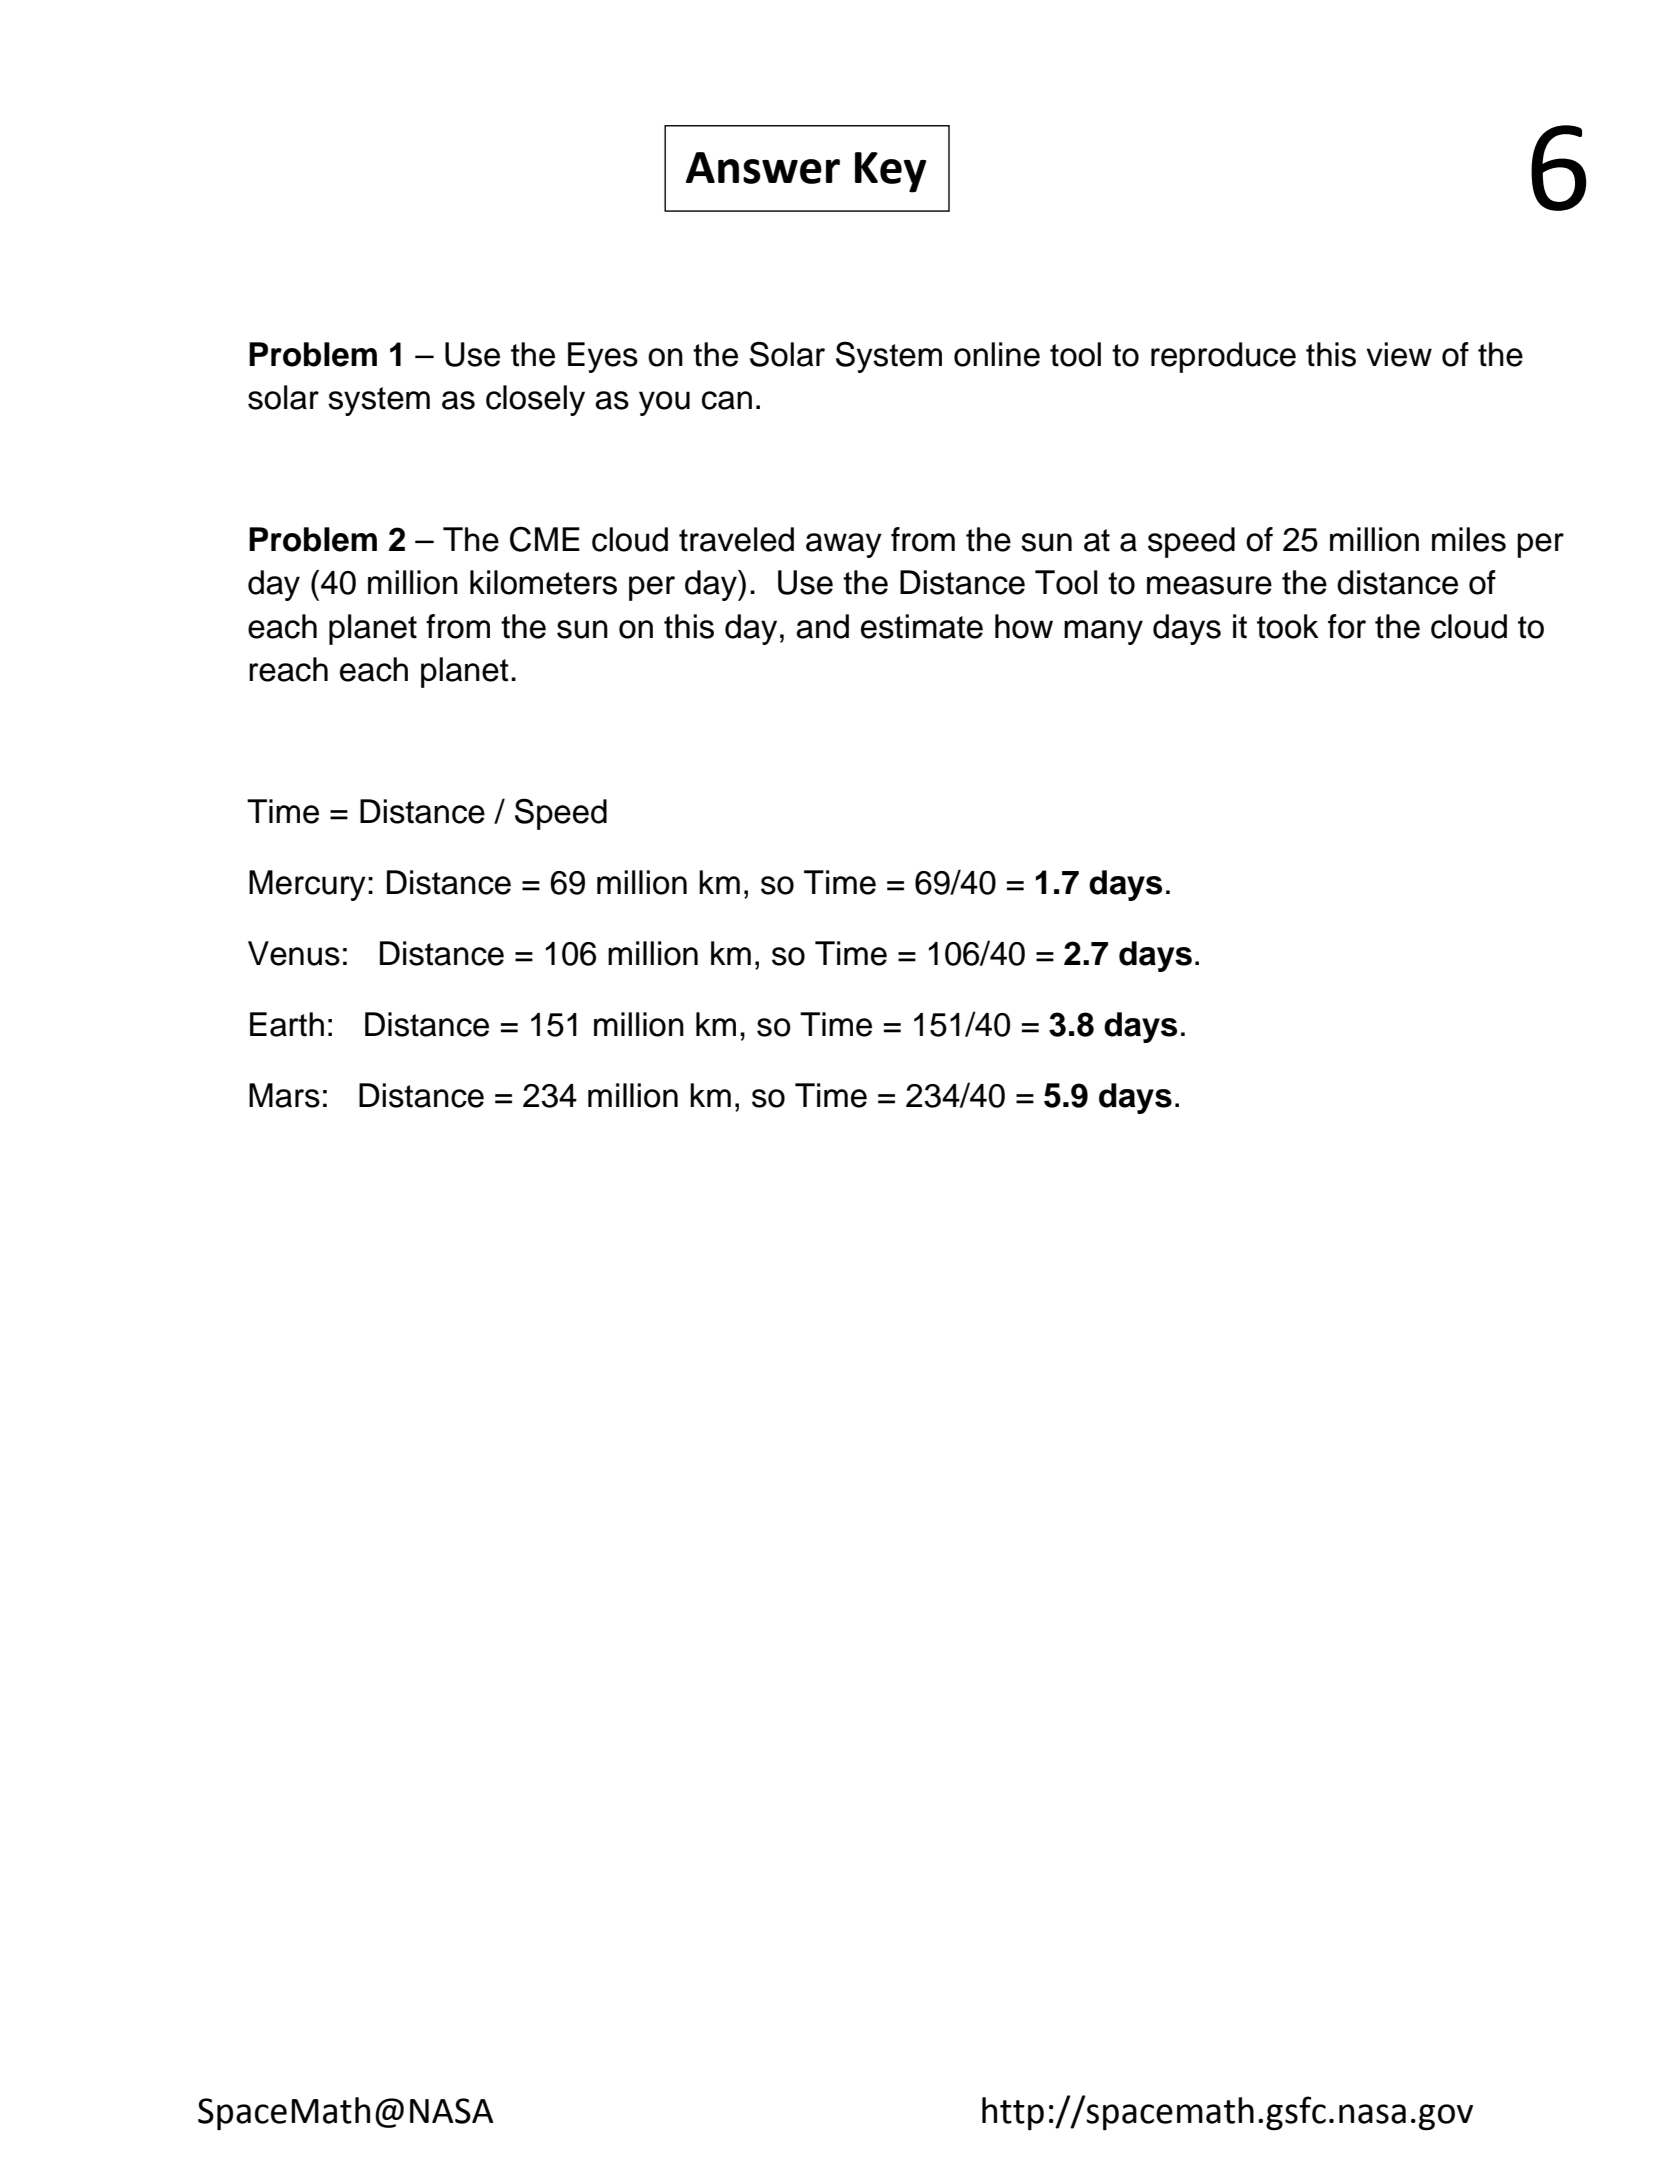  Describe the element at coordinates (1347, 626) in the screenshot. I see `for` at that location.
